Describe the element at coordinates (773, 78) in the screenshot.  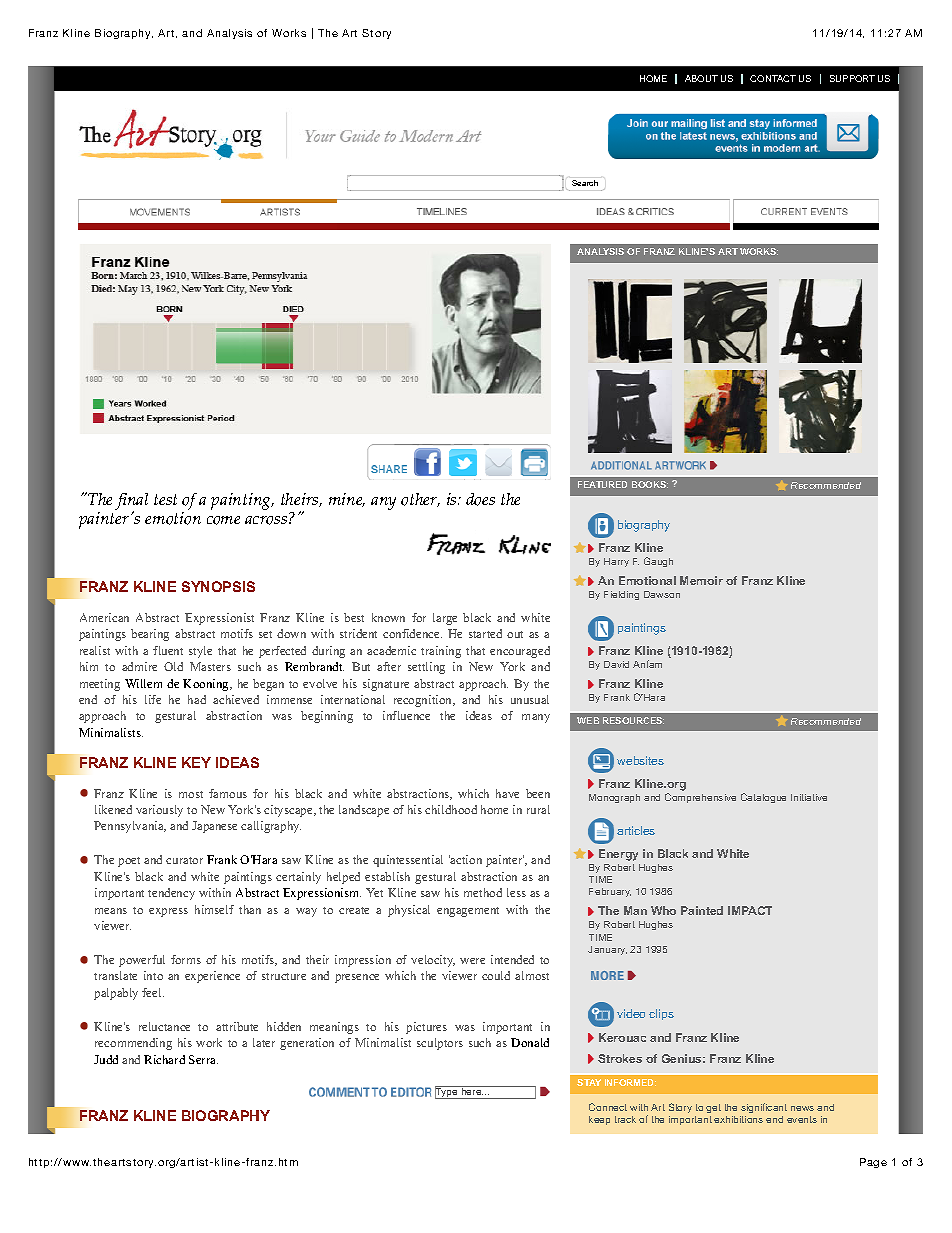
I see `CONTACT` at that location.
